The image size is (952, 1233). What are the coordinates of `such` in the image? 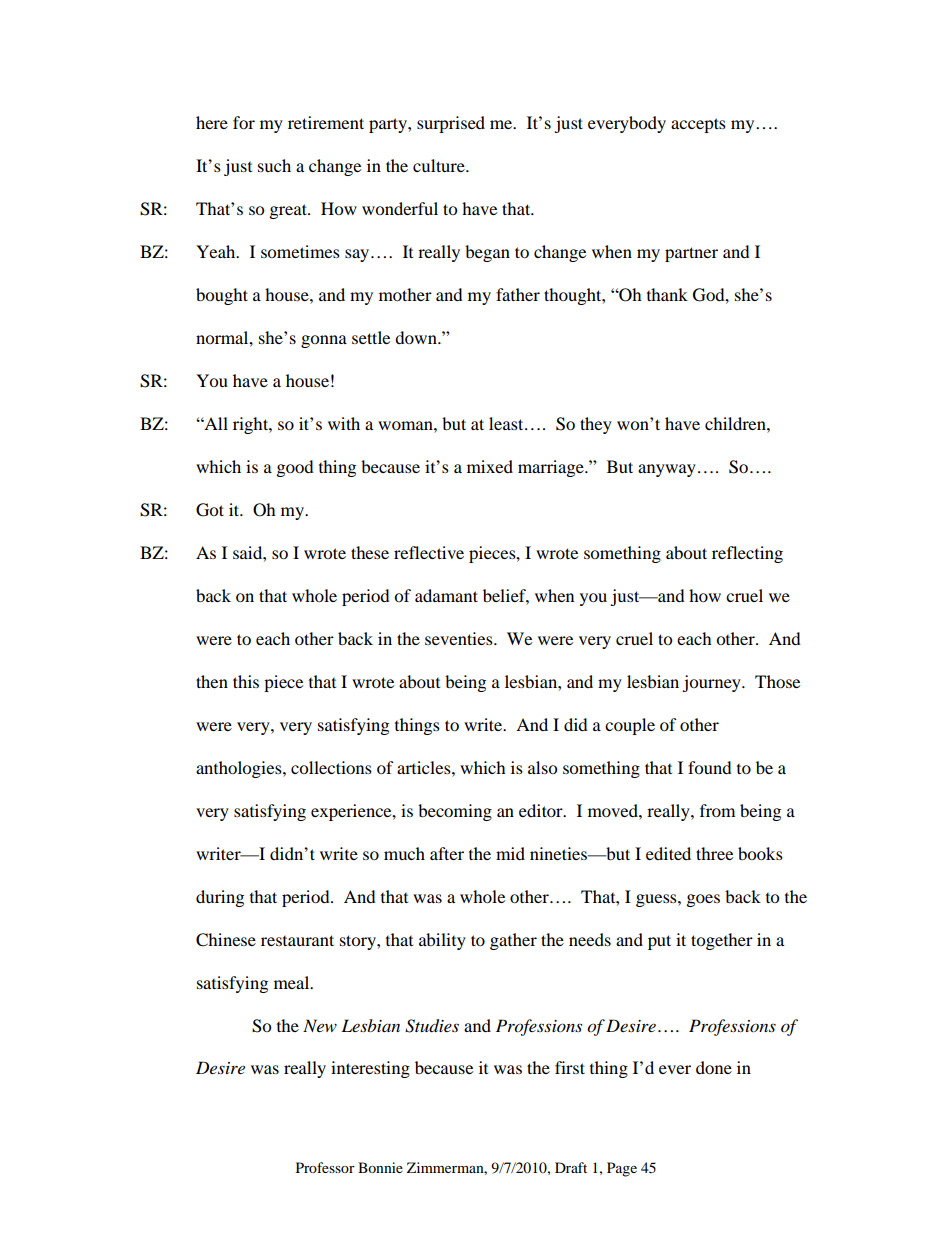 It's located at (274, 165).
